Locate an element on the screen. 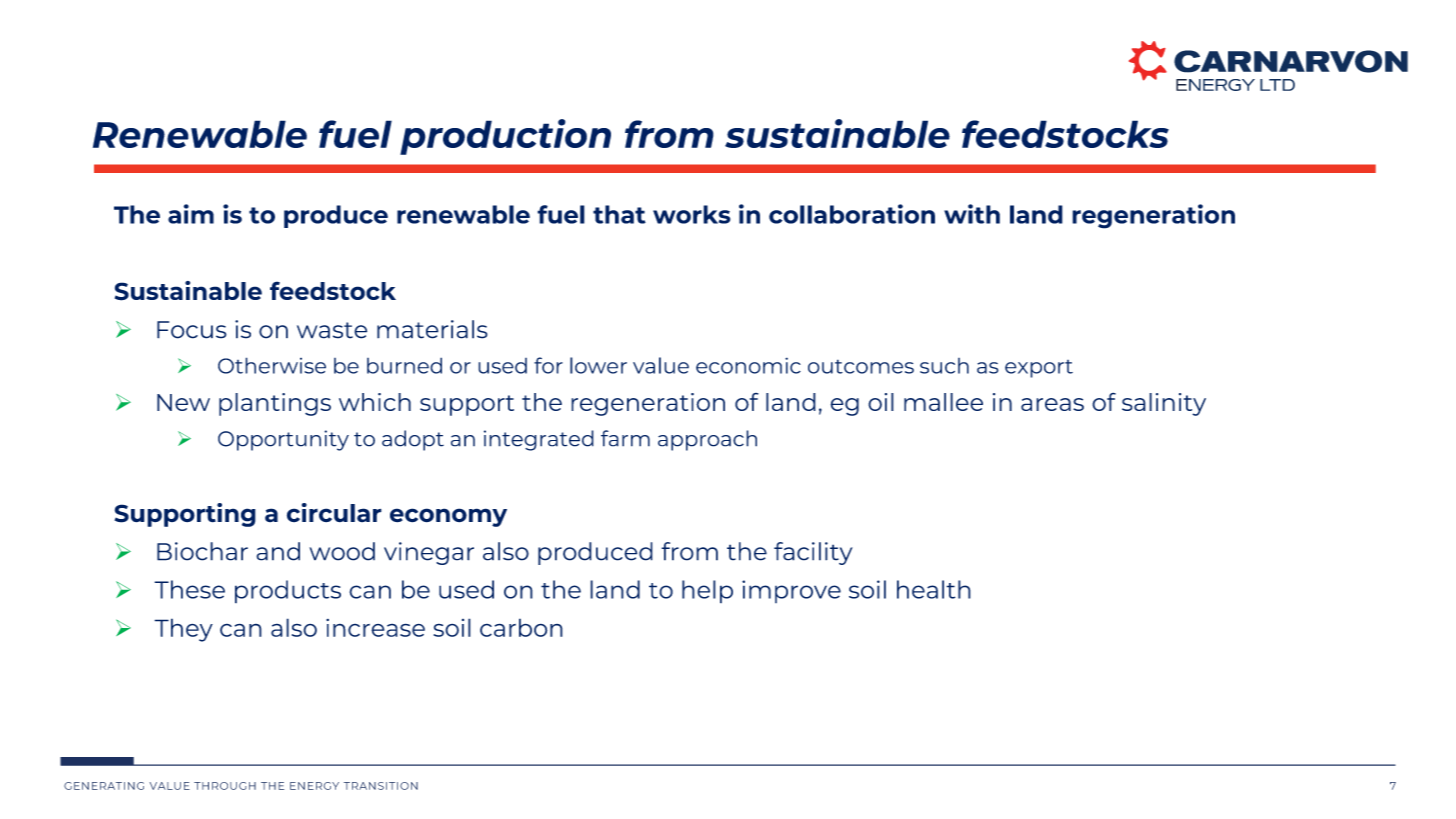  THROUGH is located at coordinates (225, 786).
